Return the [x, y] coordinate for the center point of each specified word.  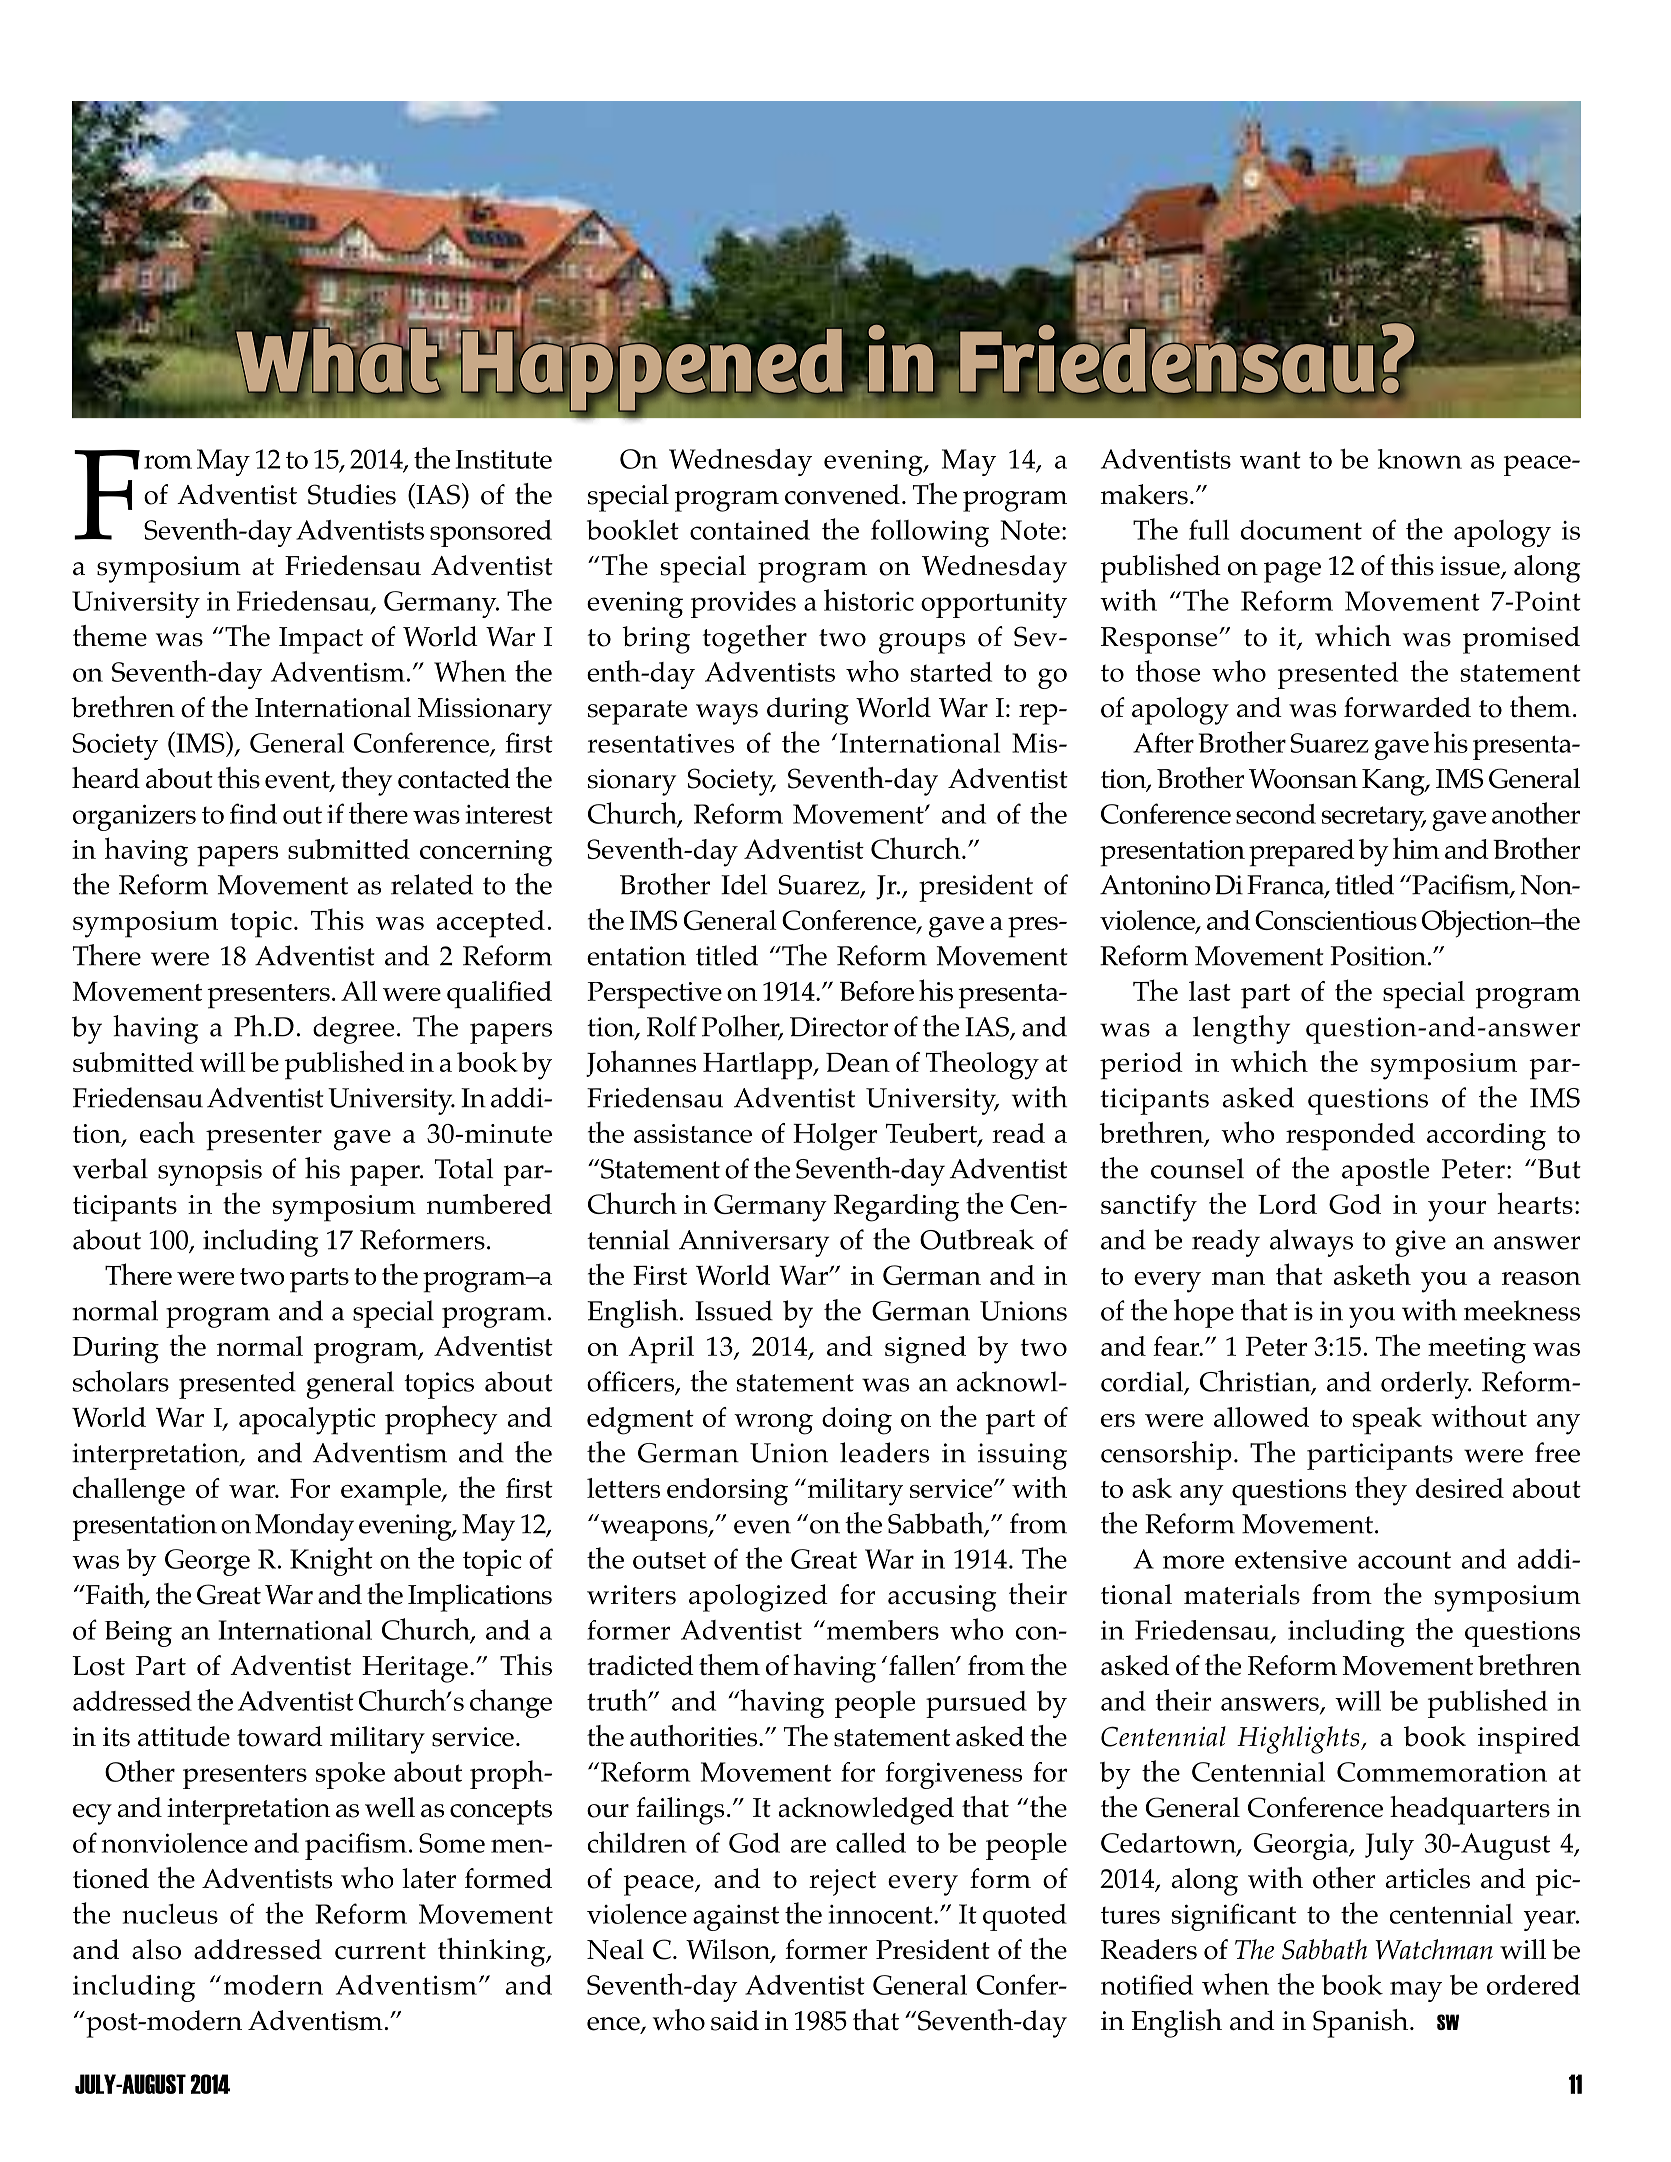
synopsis [210, 1172]
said [735, 2020]
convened [842, 494]
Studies [352, 494]
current [380, 1951]
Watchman [1434, 1949]
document [1301, 530]
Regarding [896, 1208]
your [1457, 1211]
